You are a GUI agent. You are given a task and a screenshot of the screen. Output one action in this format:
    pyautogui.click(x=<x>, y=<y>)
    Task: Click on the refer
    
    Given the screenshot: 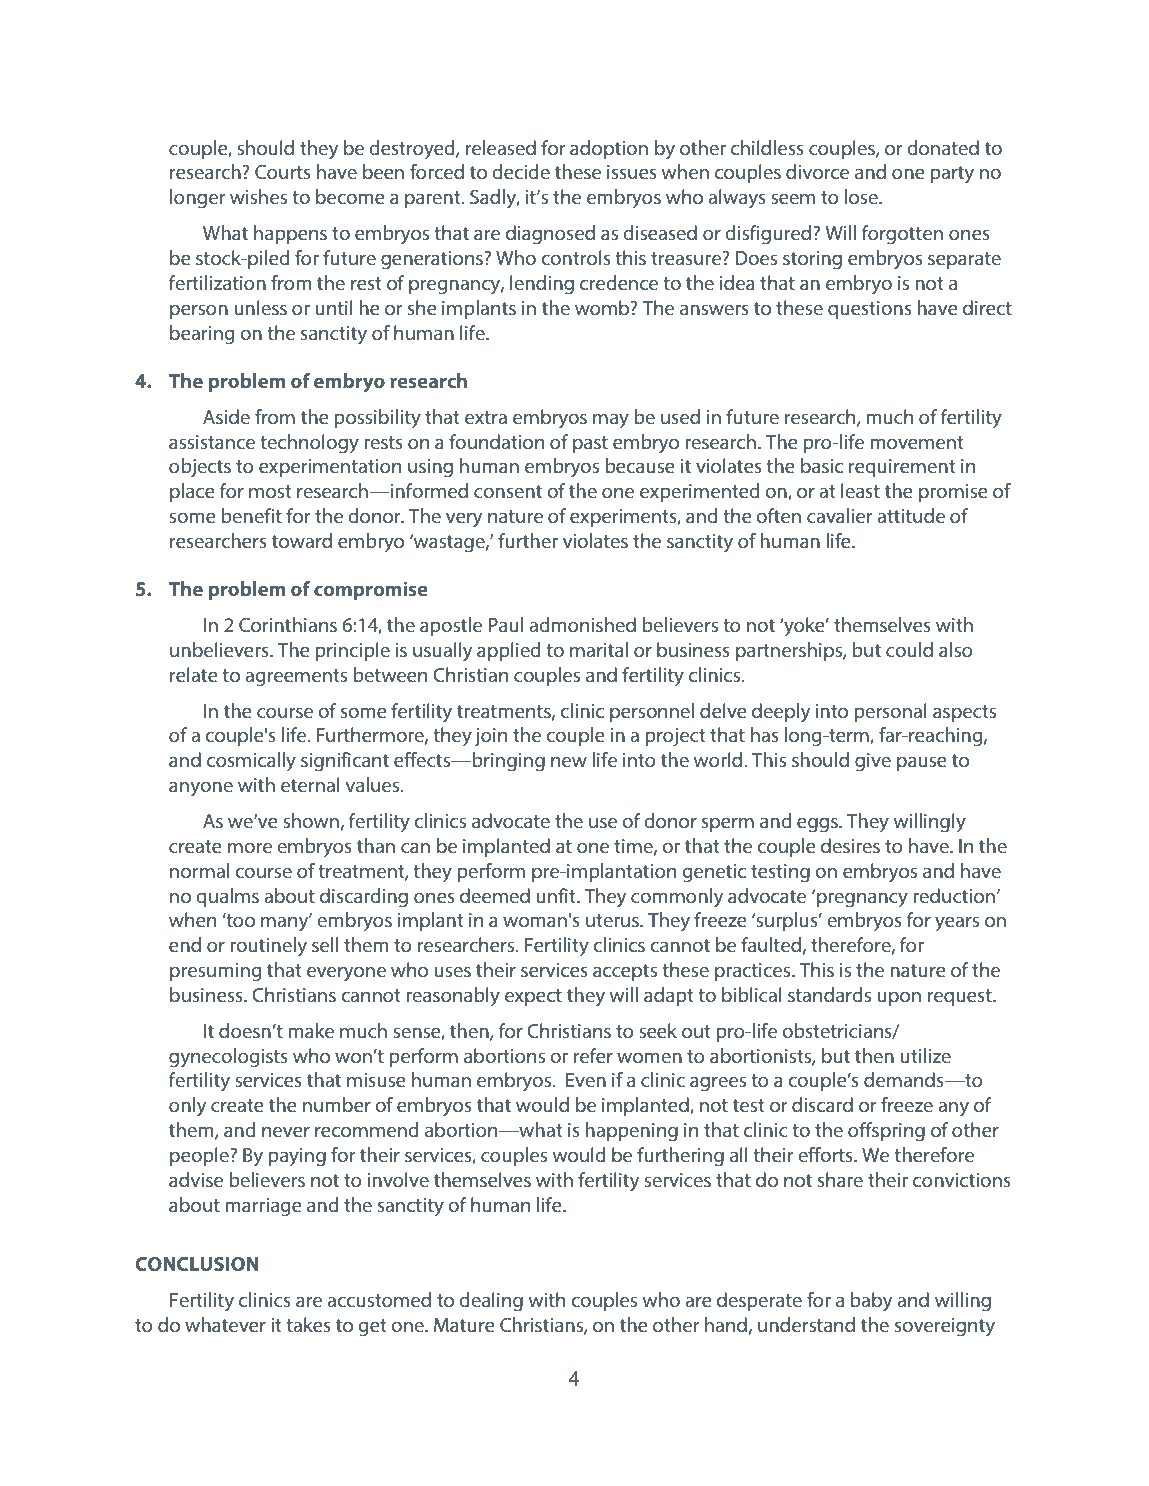 What is the action you would take?
    pyautogui.click(x=593, y=1055)
